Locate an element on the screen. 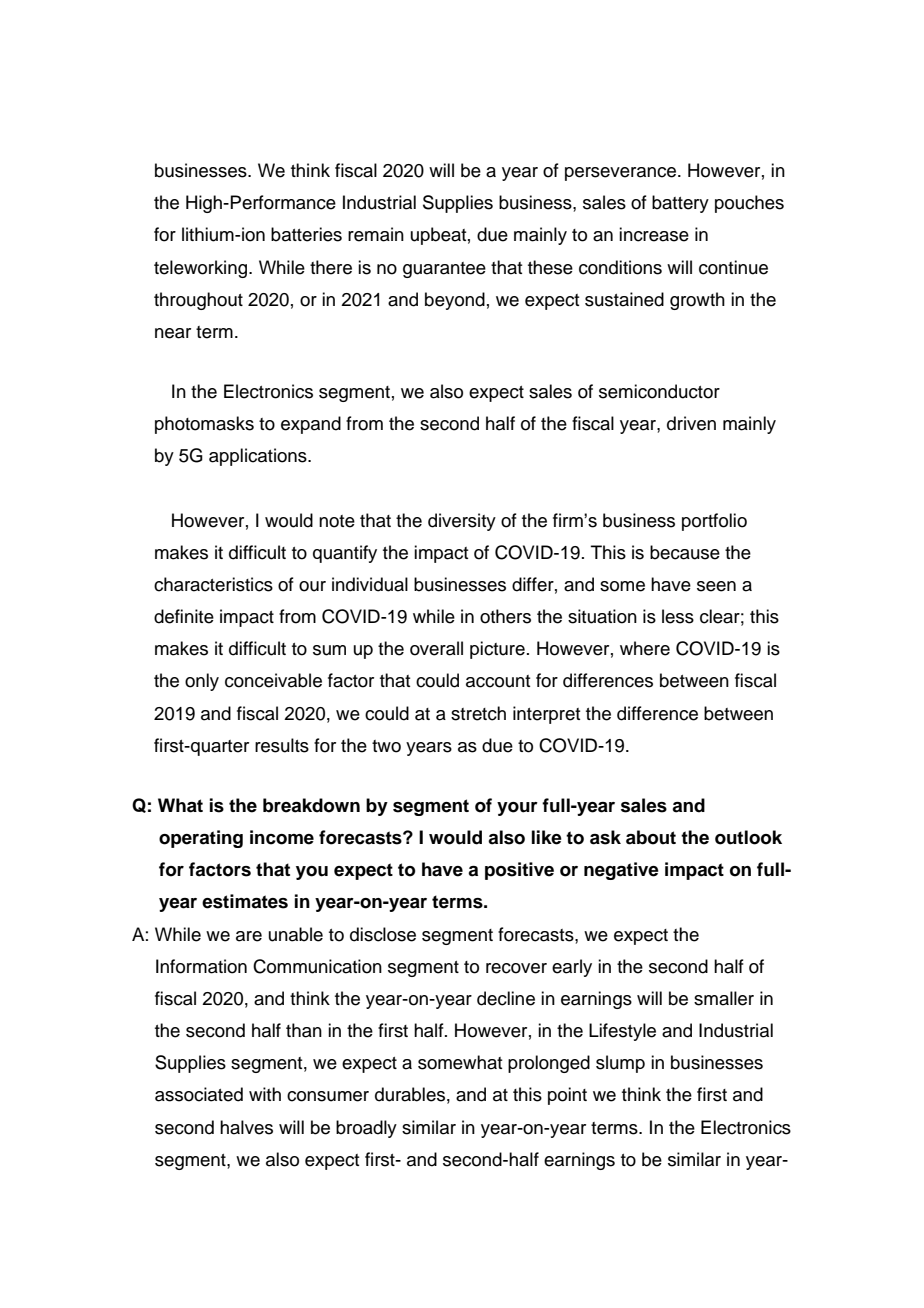 Image resolution: width=924 pixels, height=1308 pixels. where is located at coordinates (645, 648).
